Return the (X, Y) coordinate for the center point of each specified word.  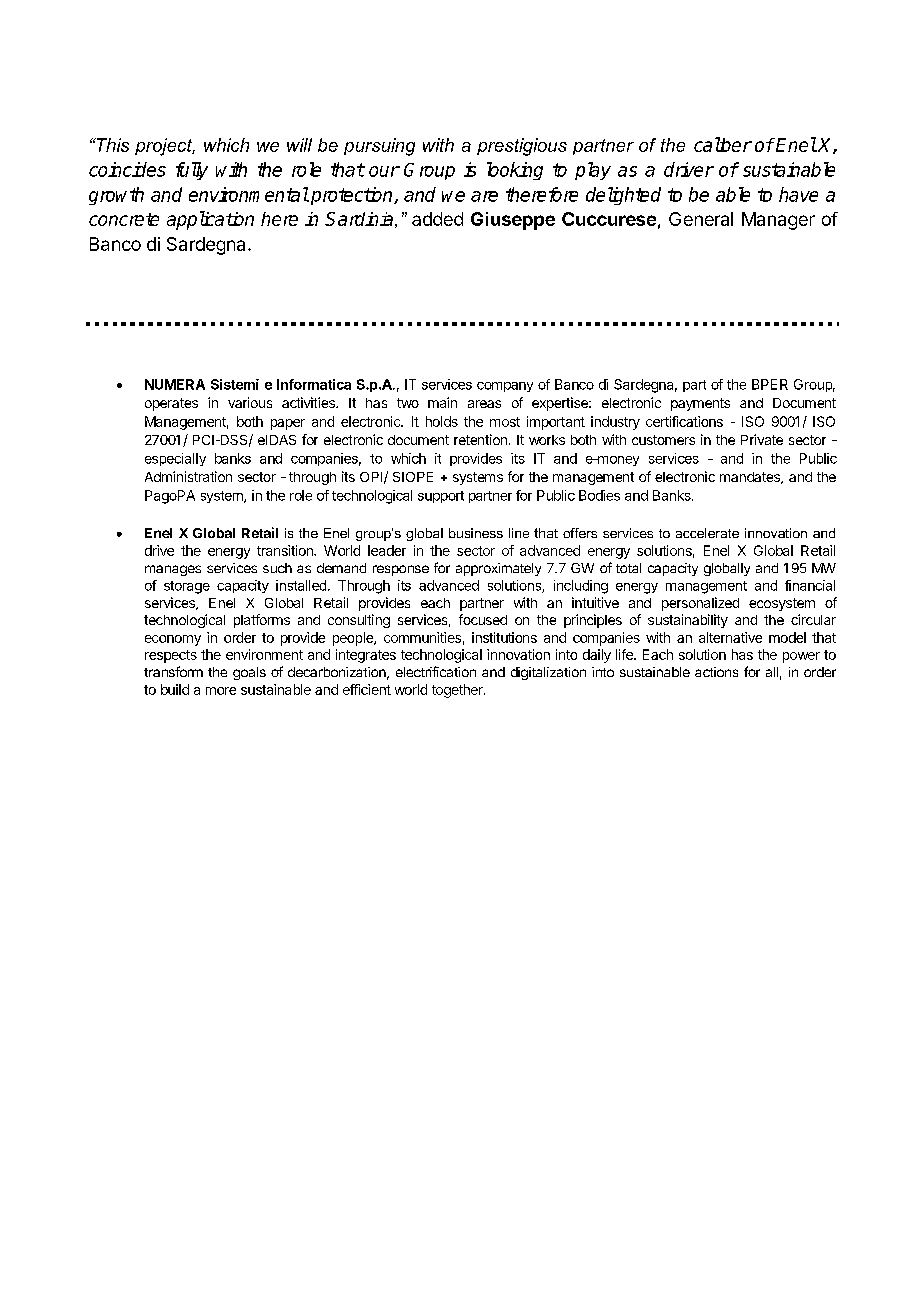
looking (515, 171)
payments (700, 404)
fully (192, 171)
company (505, 387)
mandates (751, 478)
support (441, 497)
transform (173, 671)
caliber (723, 144)
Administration (188, 476)
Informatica (314, 384)
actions (716, 672)
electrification (436, 671)
